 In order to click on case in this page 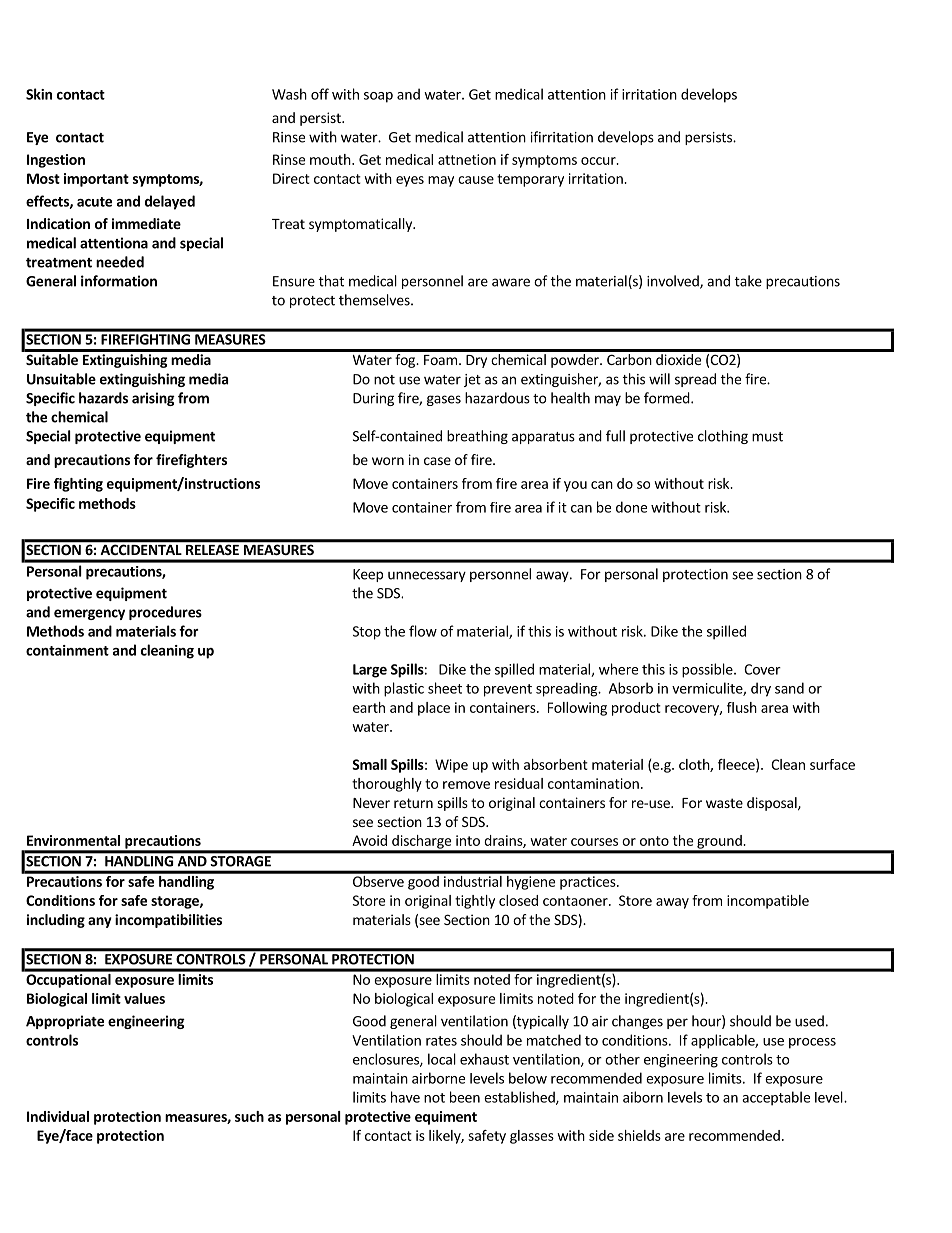, I will do `click(437, 461)`.
